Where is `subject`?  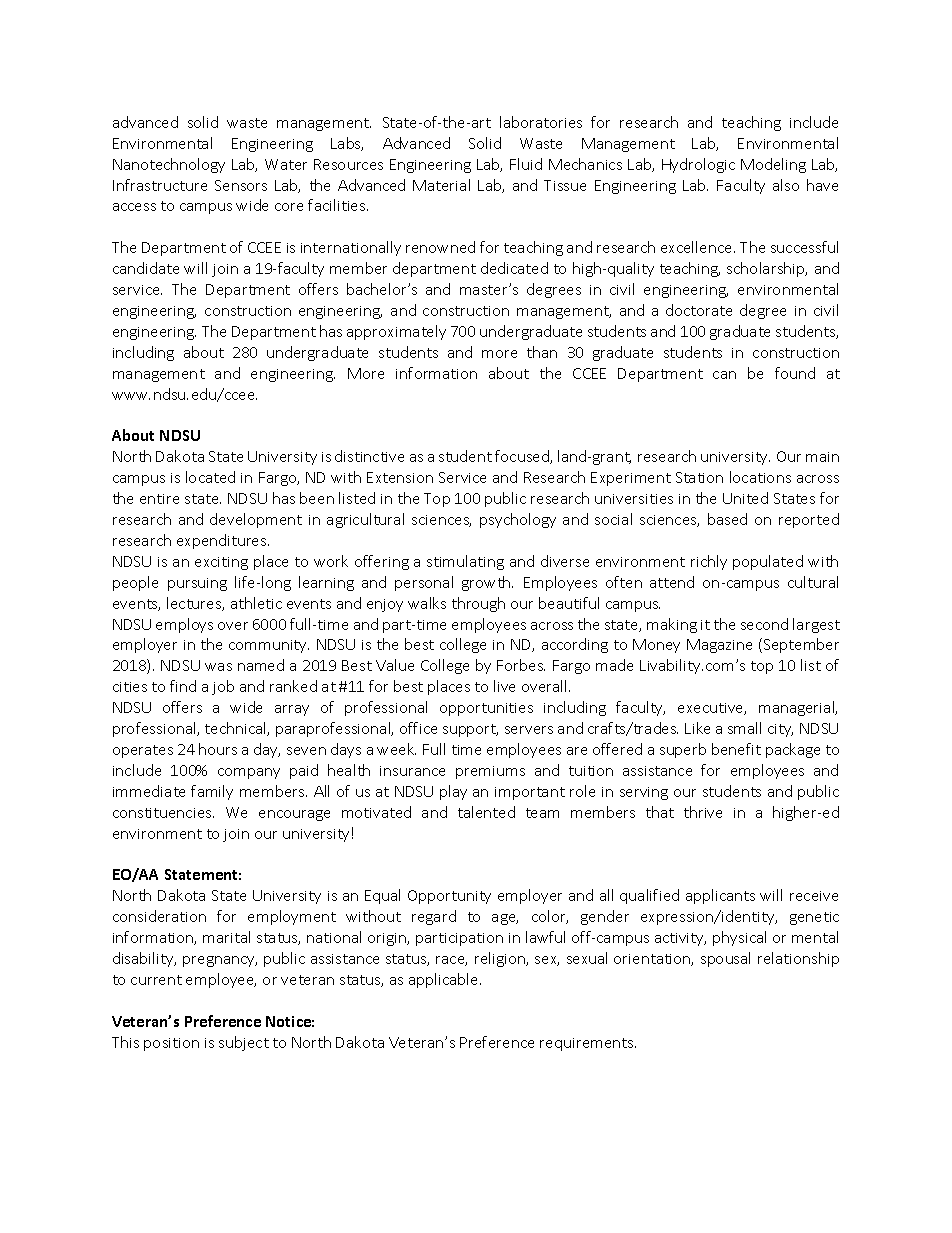 subject is located at coordinates (244, 1043).
